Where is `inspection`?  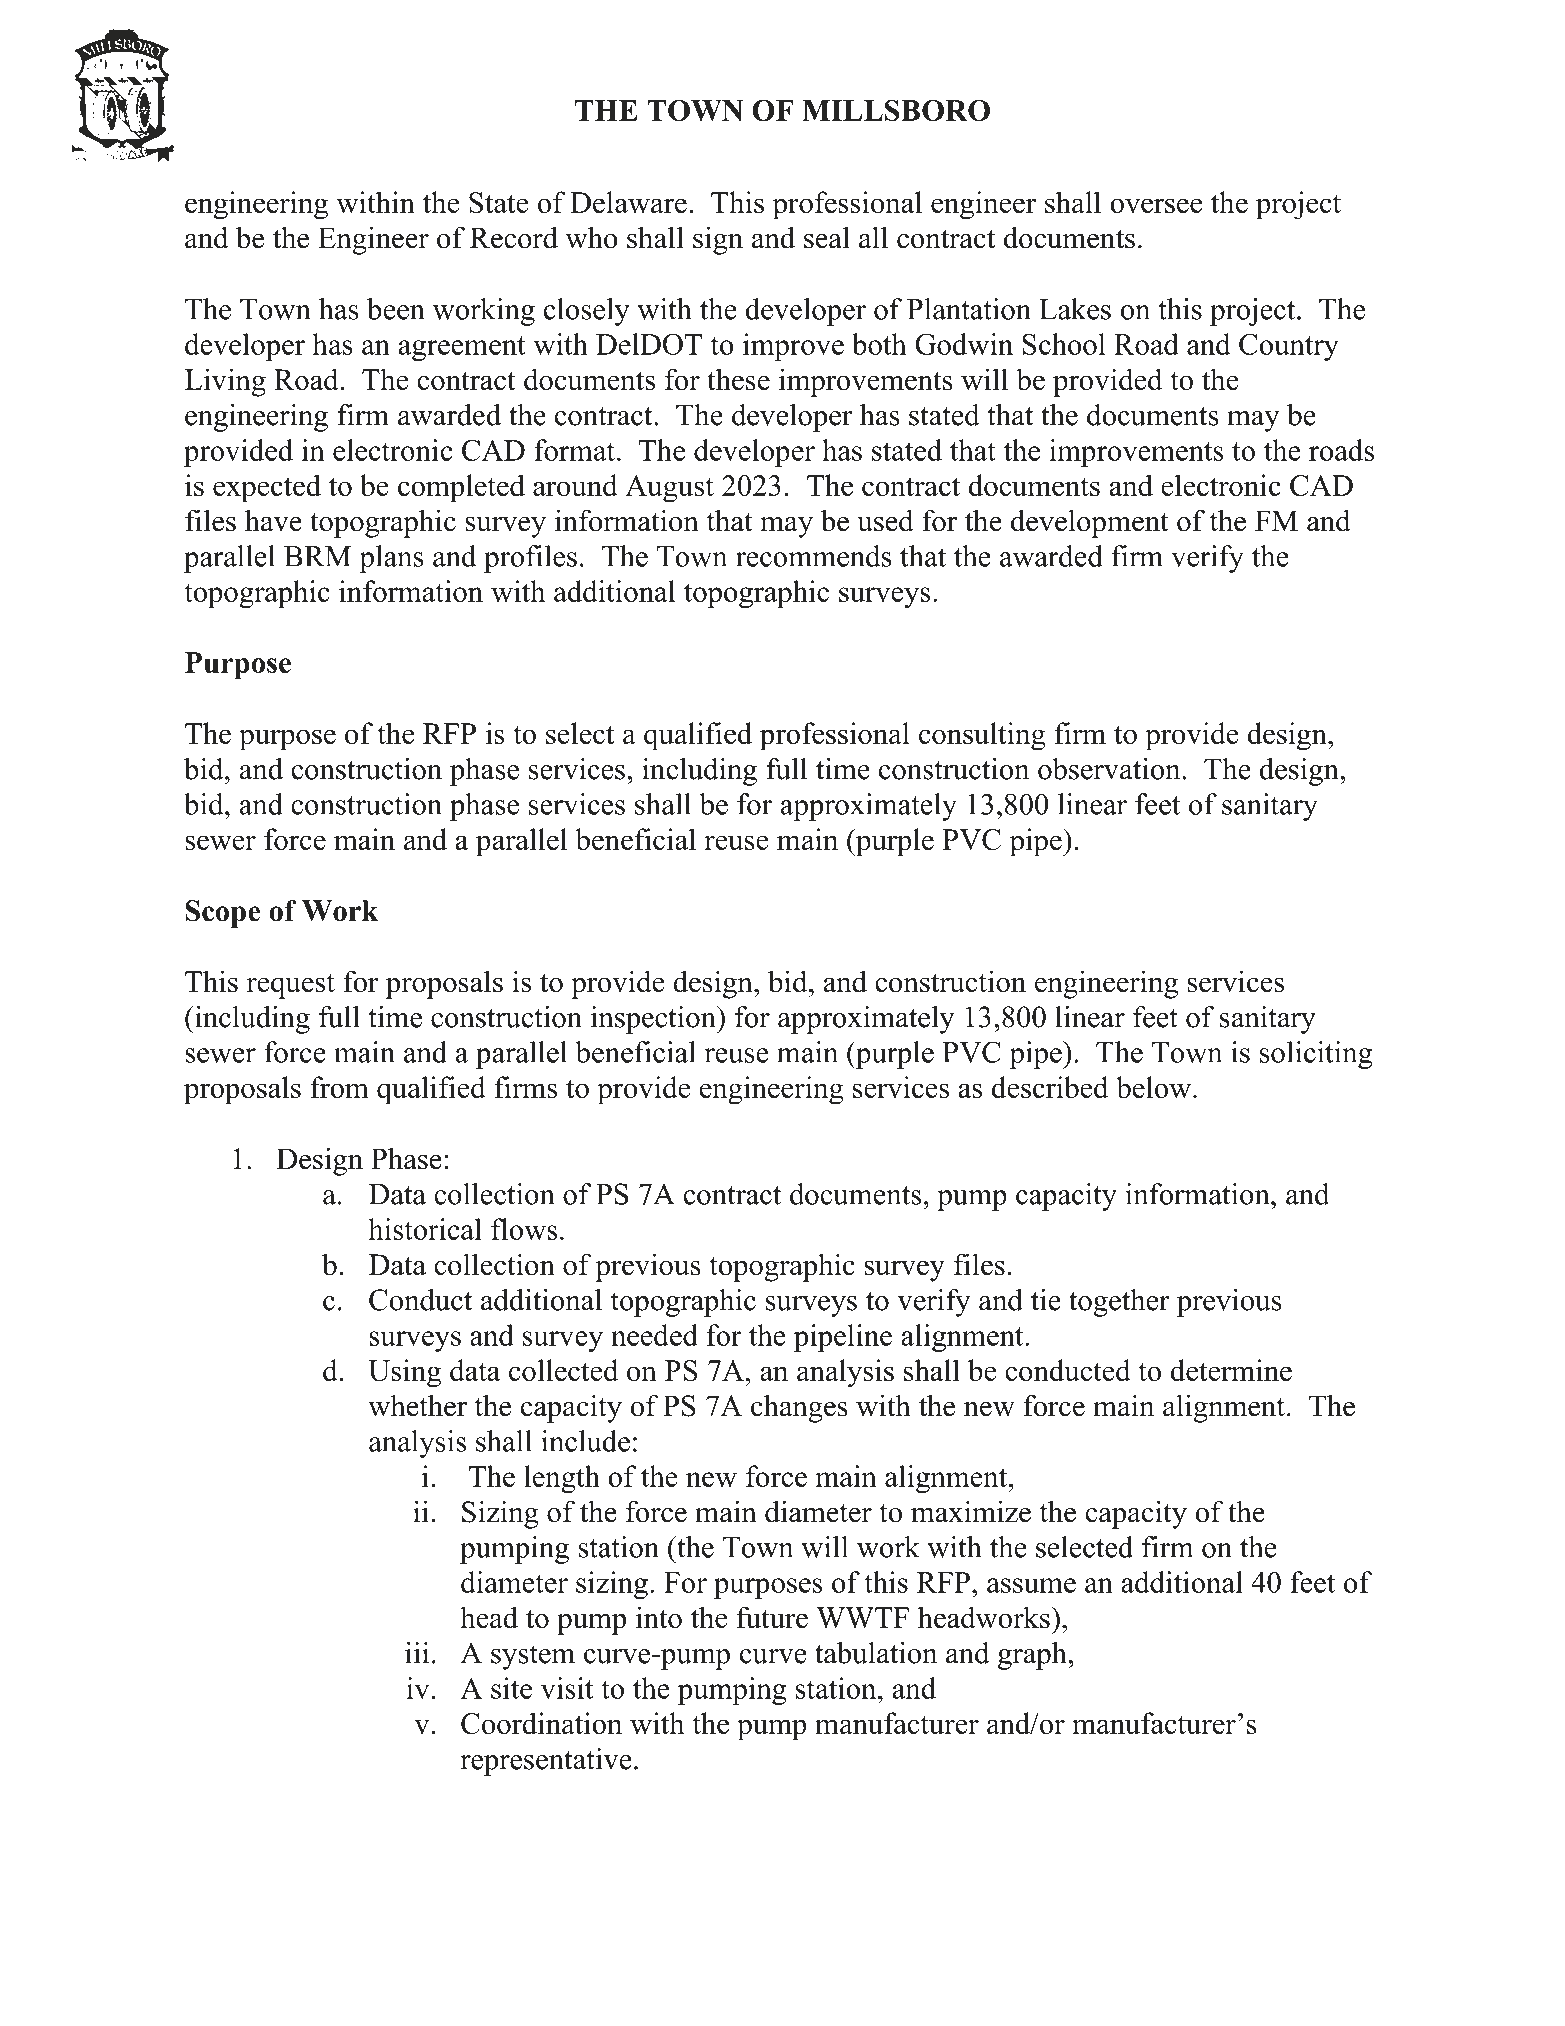 inspection is located at coordinates (654, 1020).
